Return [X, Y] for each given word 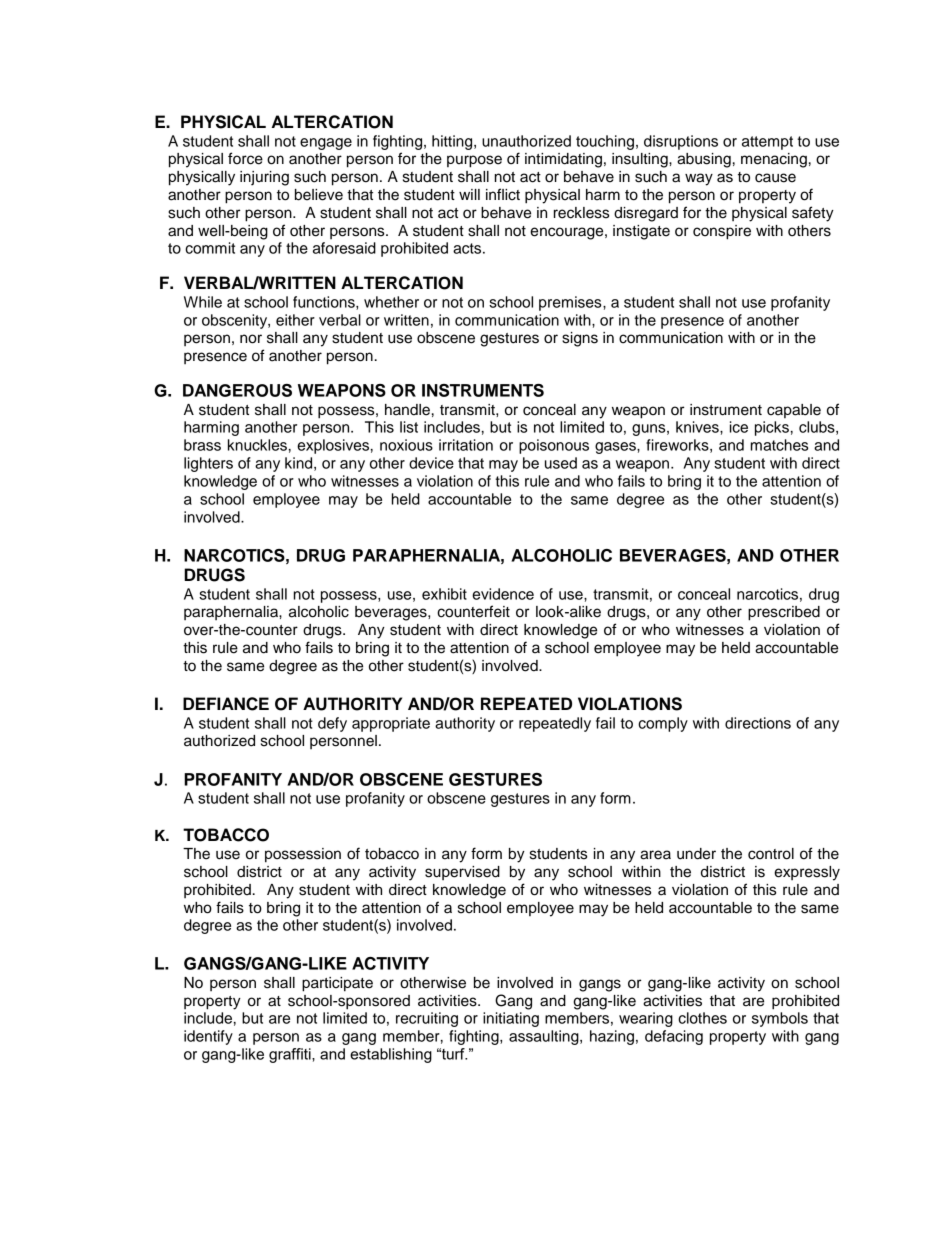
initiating [511, 1019]
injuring [264, 178]
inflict [503, 194]
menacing [774, 160]
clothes [702, 1018]
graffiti [291, 1055]
